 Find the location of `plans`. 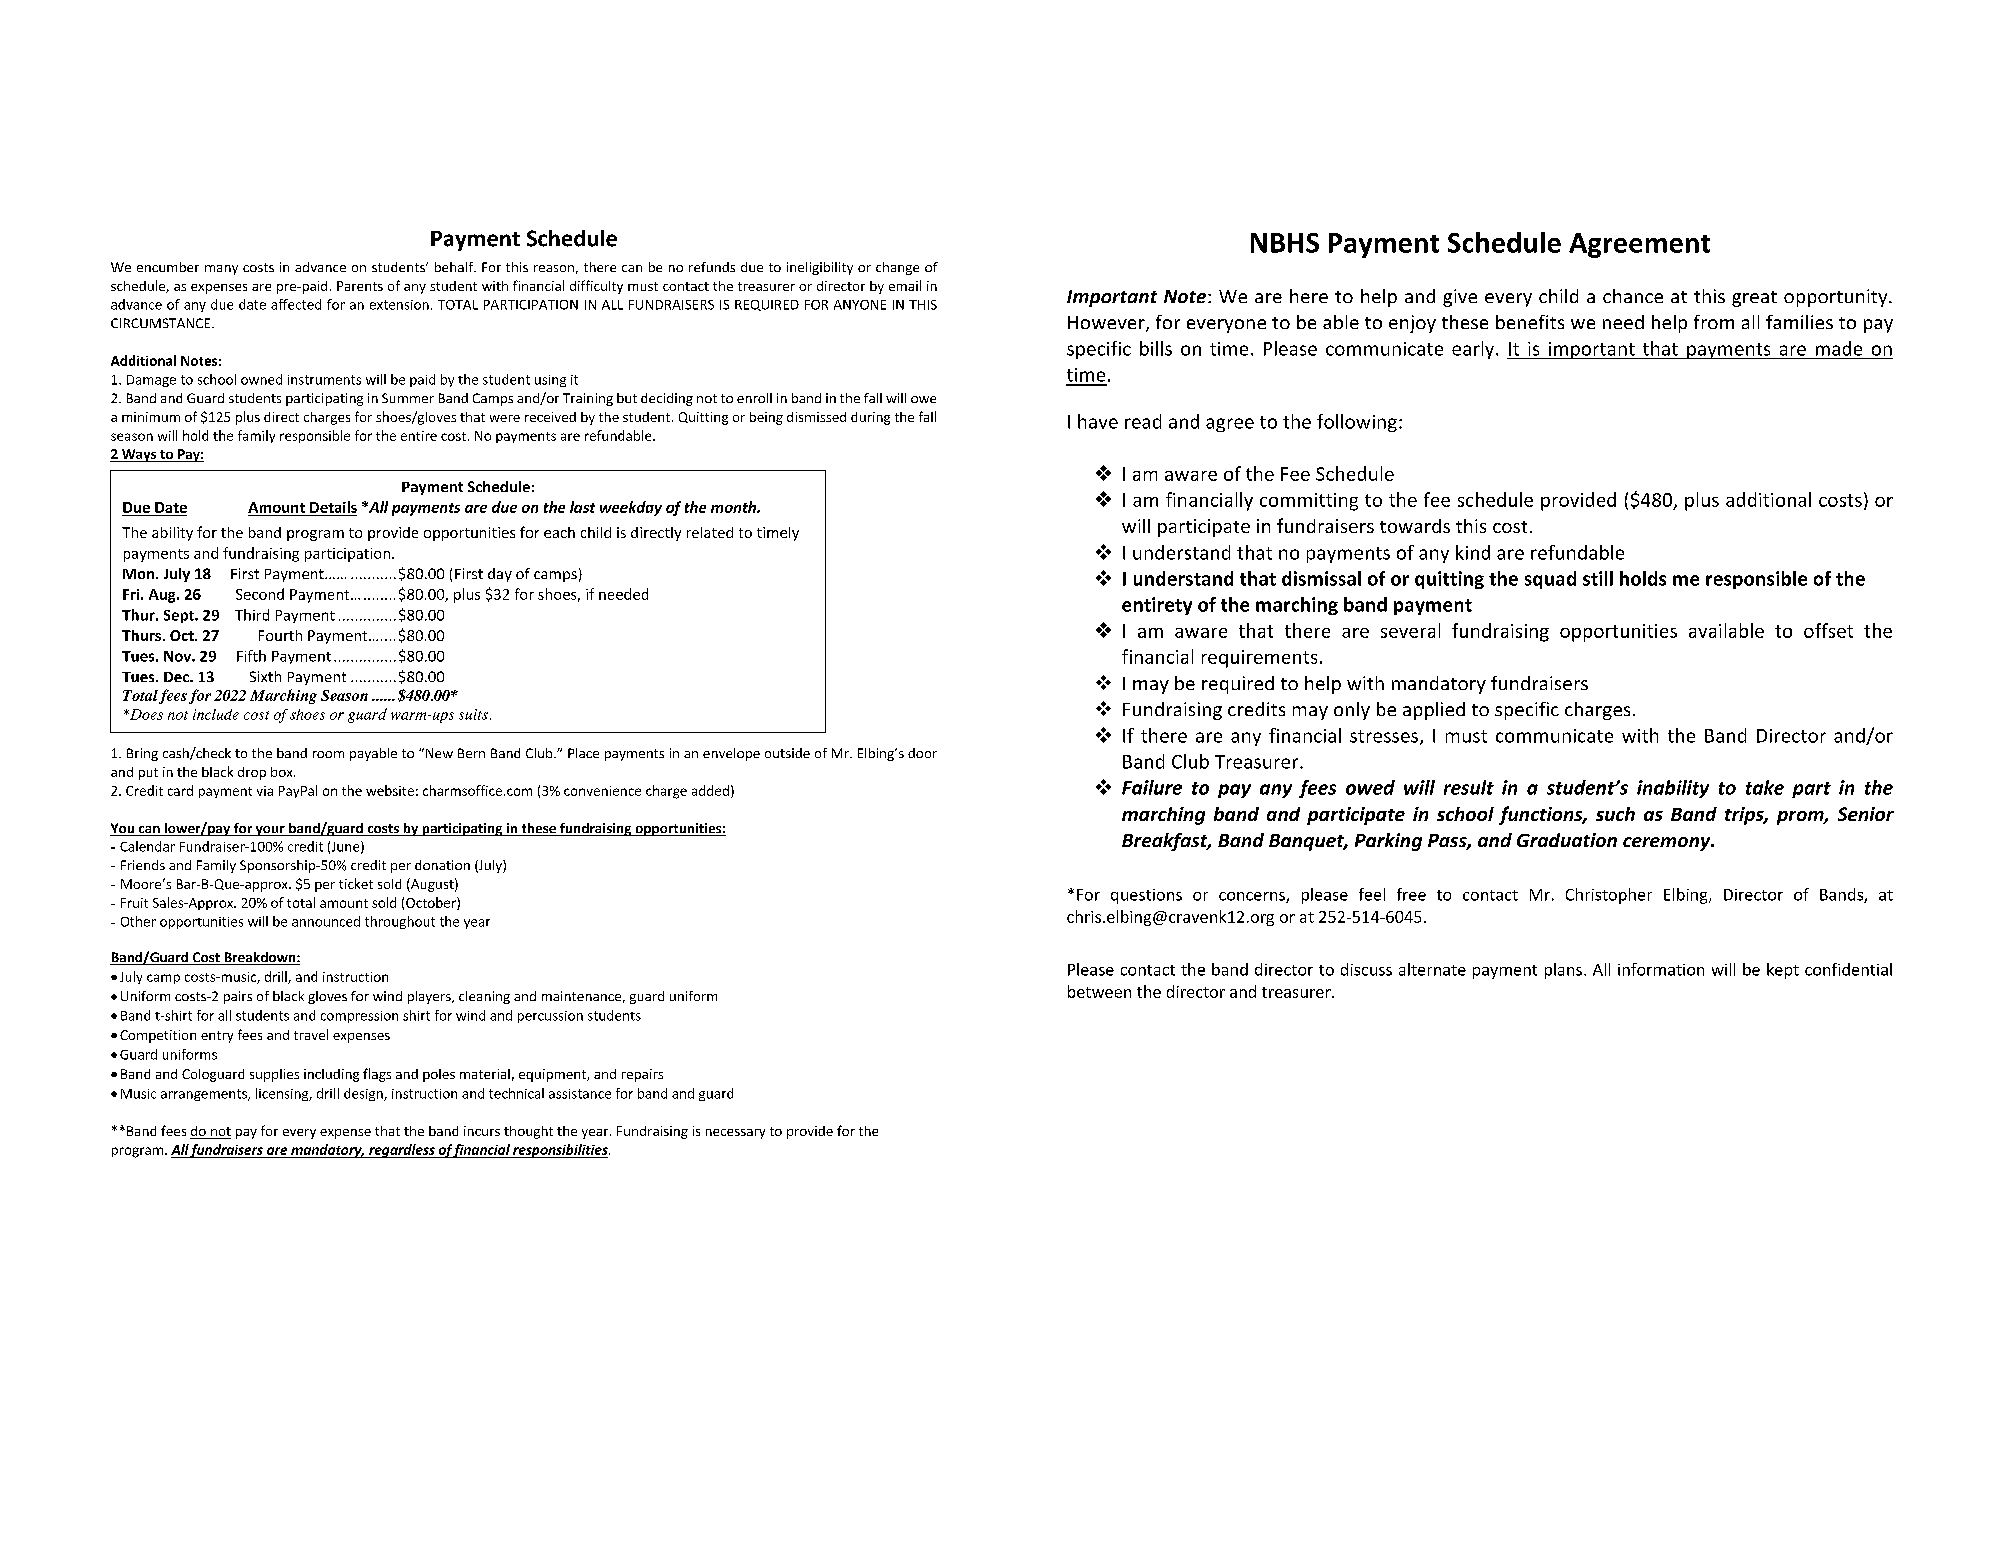

plans is located at coordinates (1563, 971).
